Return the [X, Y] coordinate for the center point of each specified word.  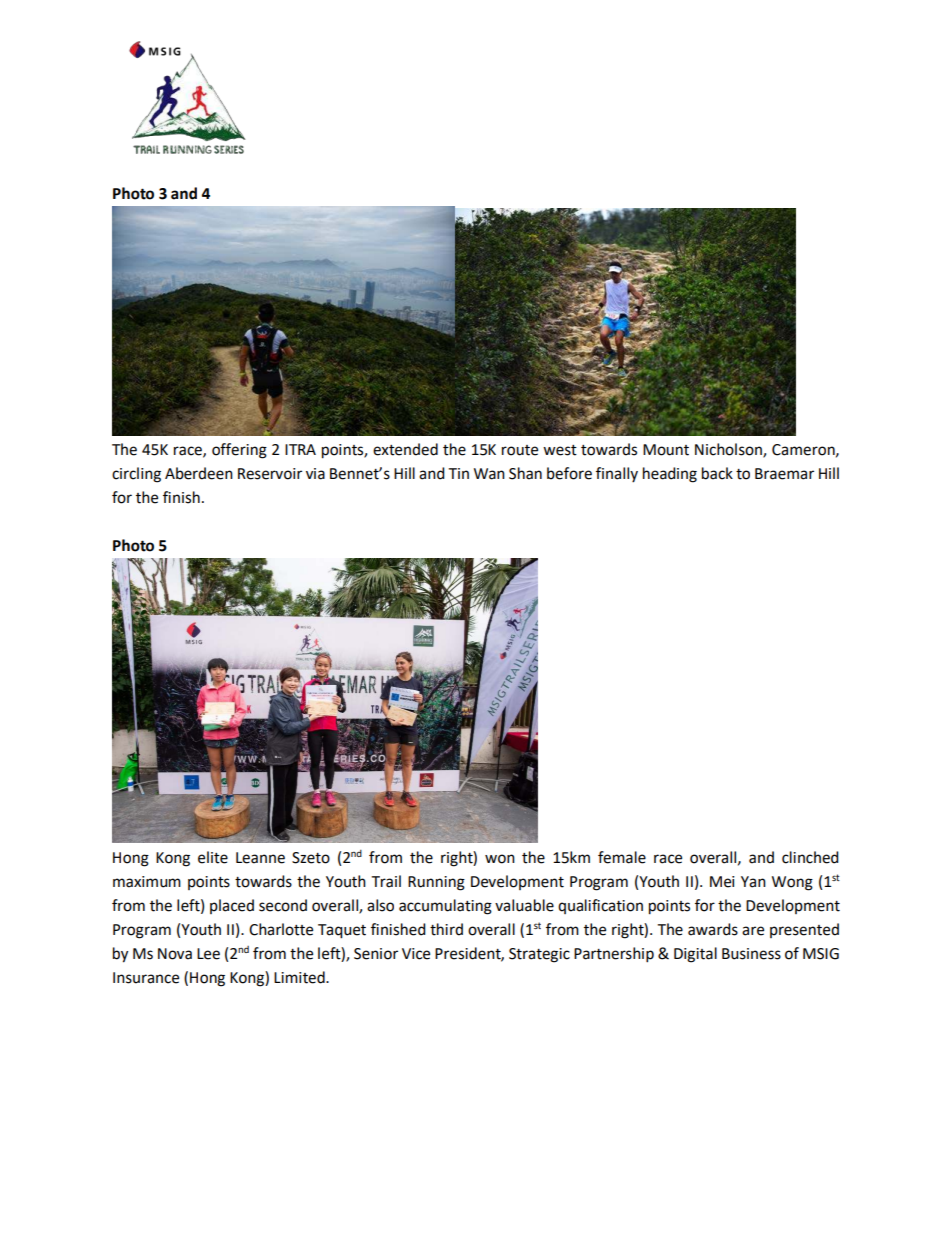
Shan [525, 473]
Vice [416, 954]
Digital [695, 955]
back [717, 473]
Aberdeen [199, 473]
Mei [722, 882]
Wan [489, 474]
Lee [208, 954]
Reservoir [270, 474]
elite [213, 857]
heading [670, 475]
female [622, 857]
